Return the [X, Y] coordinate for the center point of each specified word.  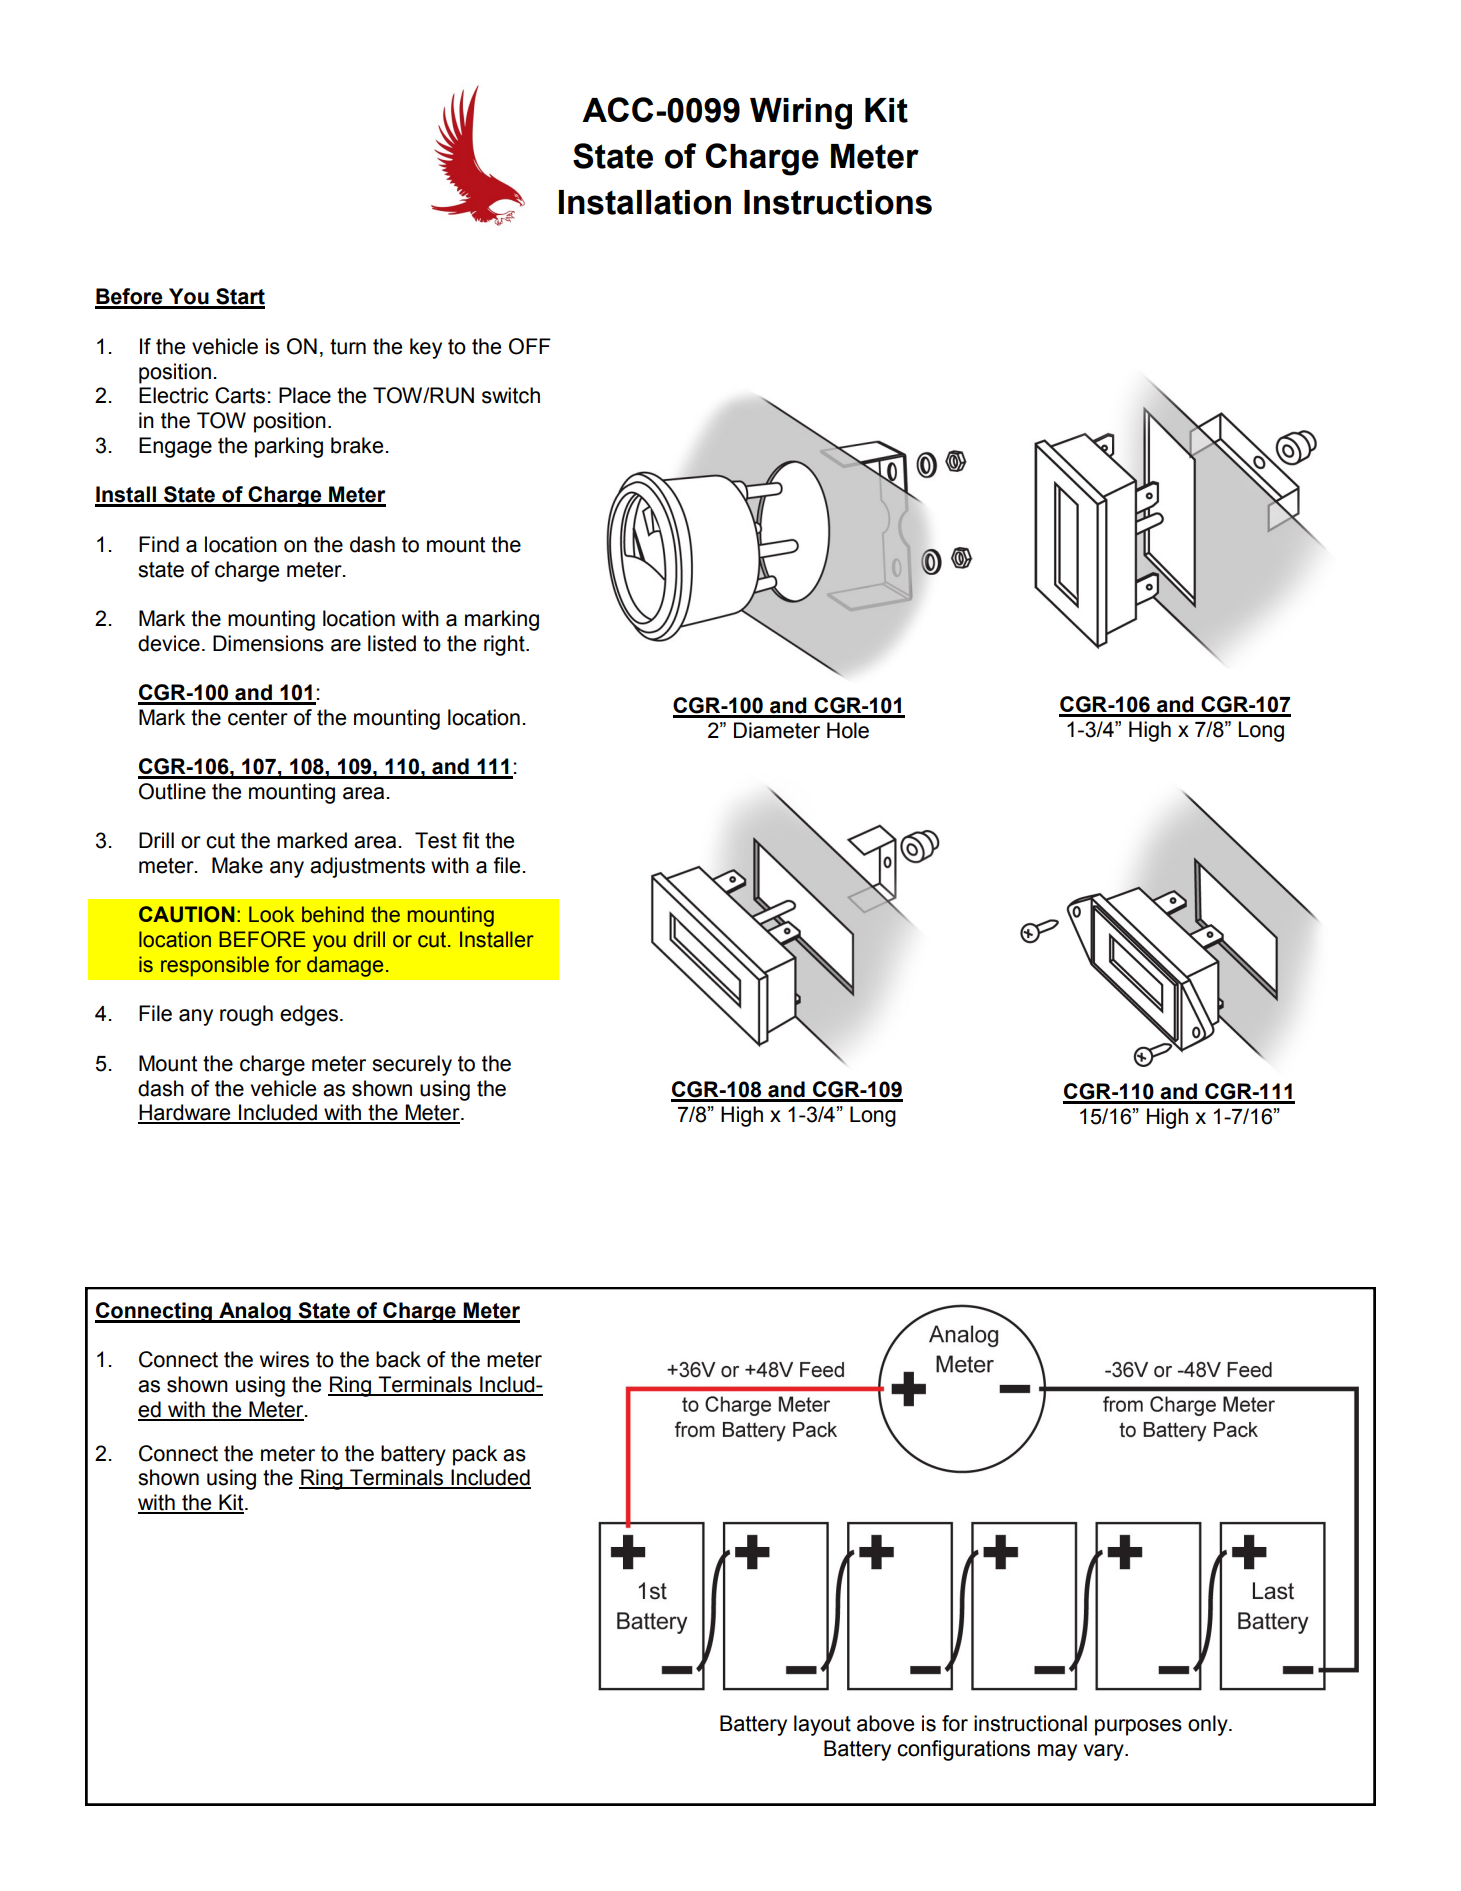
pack [475, 1455]
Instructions [838, 202]
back [398, 1359]
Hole [848, 730]
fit [470, 840]
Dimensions [268, 643]
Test [436, 840]
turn [348, 347]
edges [309, 1015]
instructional [1030, 1723]
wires [284, 1359]
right [505, 645]
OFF [530, 346]
